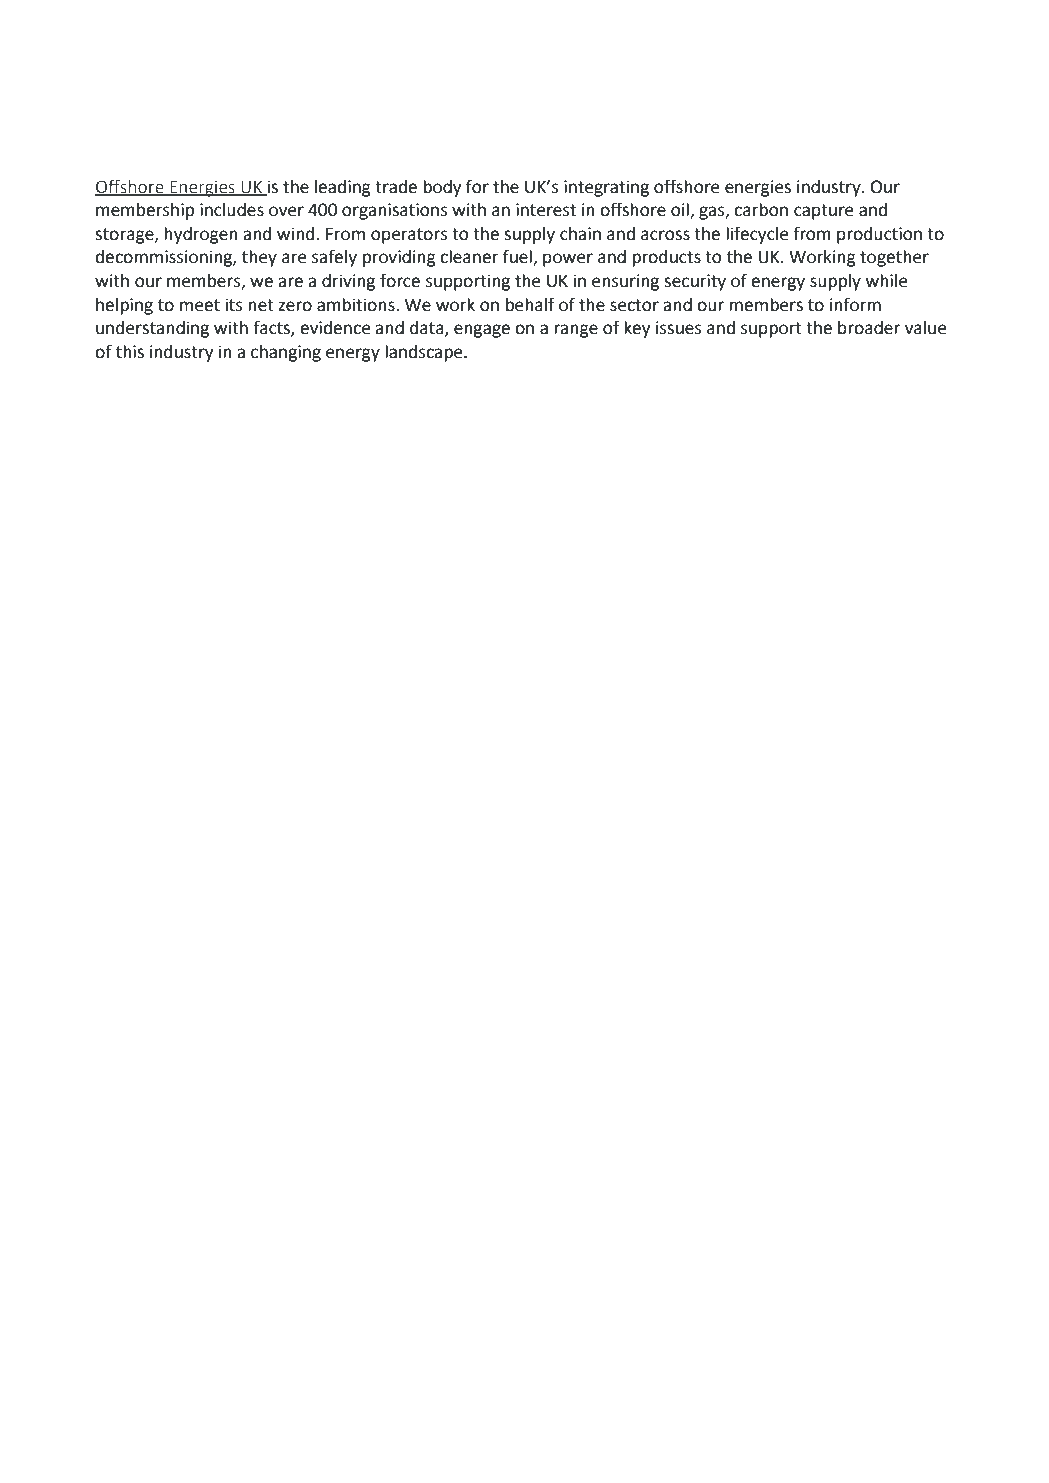 Image resolution: width=1049 pixels, height=1483 pixels. I want to click on inform, so click(855, 304).
